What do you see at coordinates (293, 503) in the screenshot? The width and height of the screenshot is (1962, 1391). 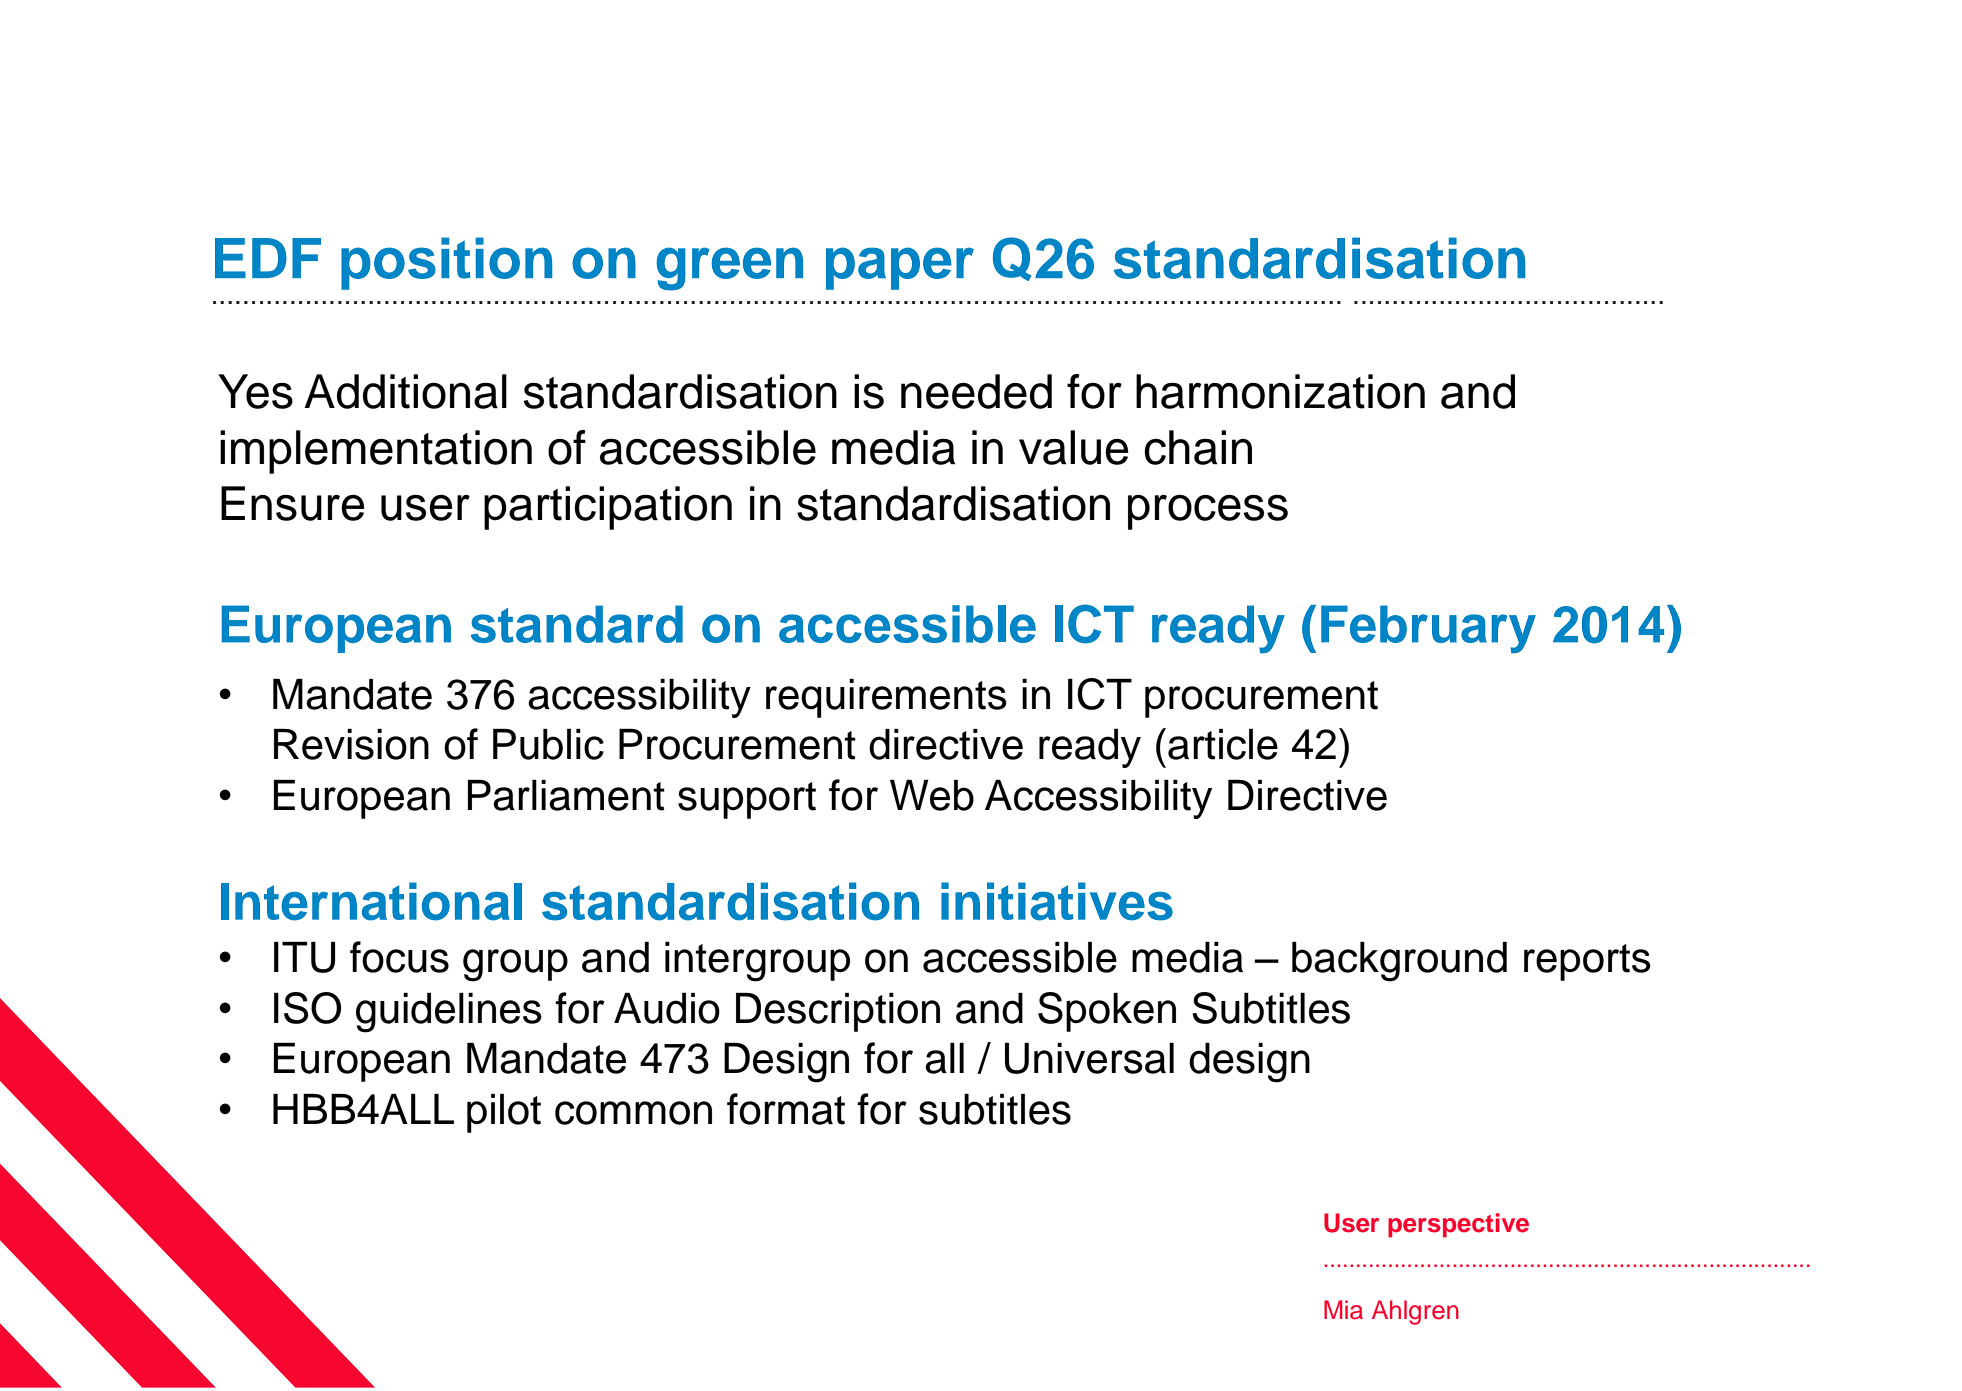 I see `Ensure` at bounding box center [293, 503].
